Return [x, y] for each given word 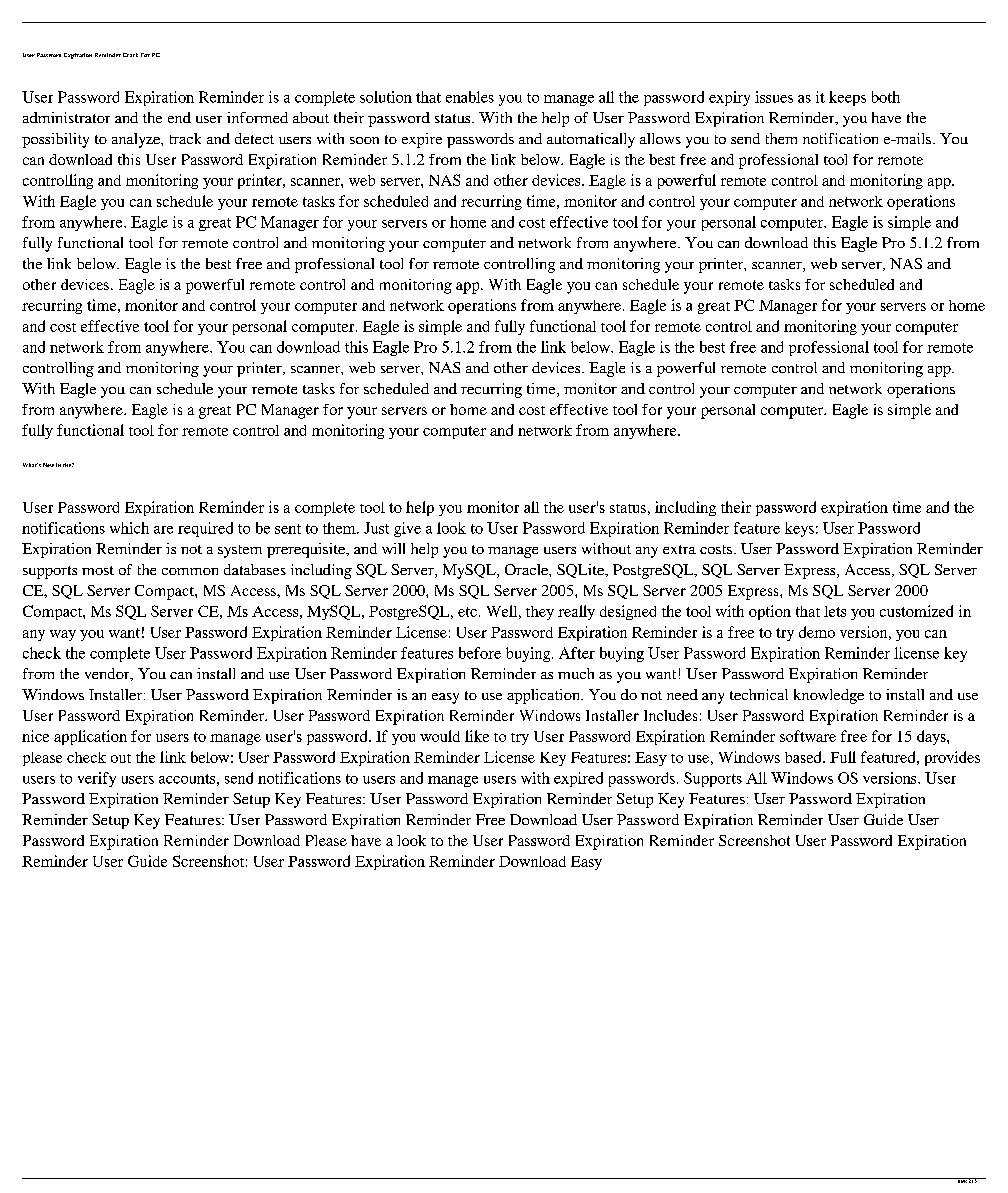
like [477, 736]
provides [952, 758]
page [962, 1180]
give [407, 529]
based [804, 757]
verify [97, 779]
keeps [847, 98]
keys [799, 529]
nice [35, 736]
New [48, 465]
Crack [130, 55]
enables [470, 97]
